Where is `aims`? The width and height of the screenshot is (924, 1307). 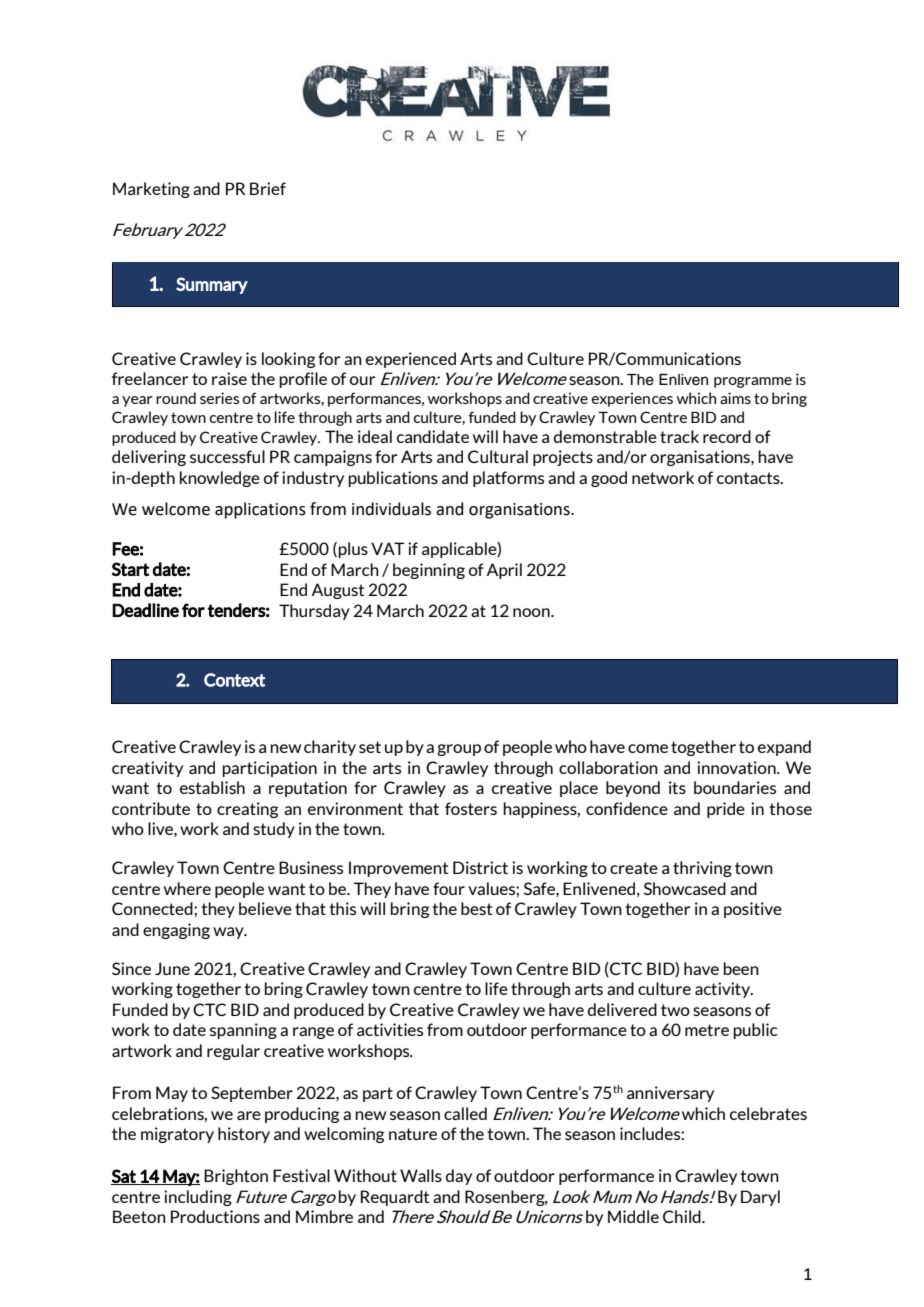 aims is located at coordinates (735, 398).
